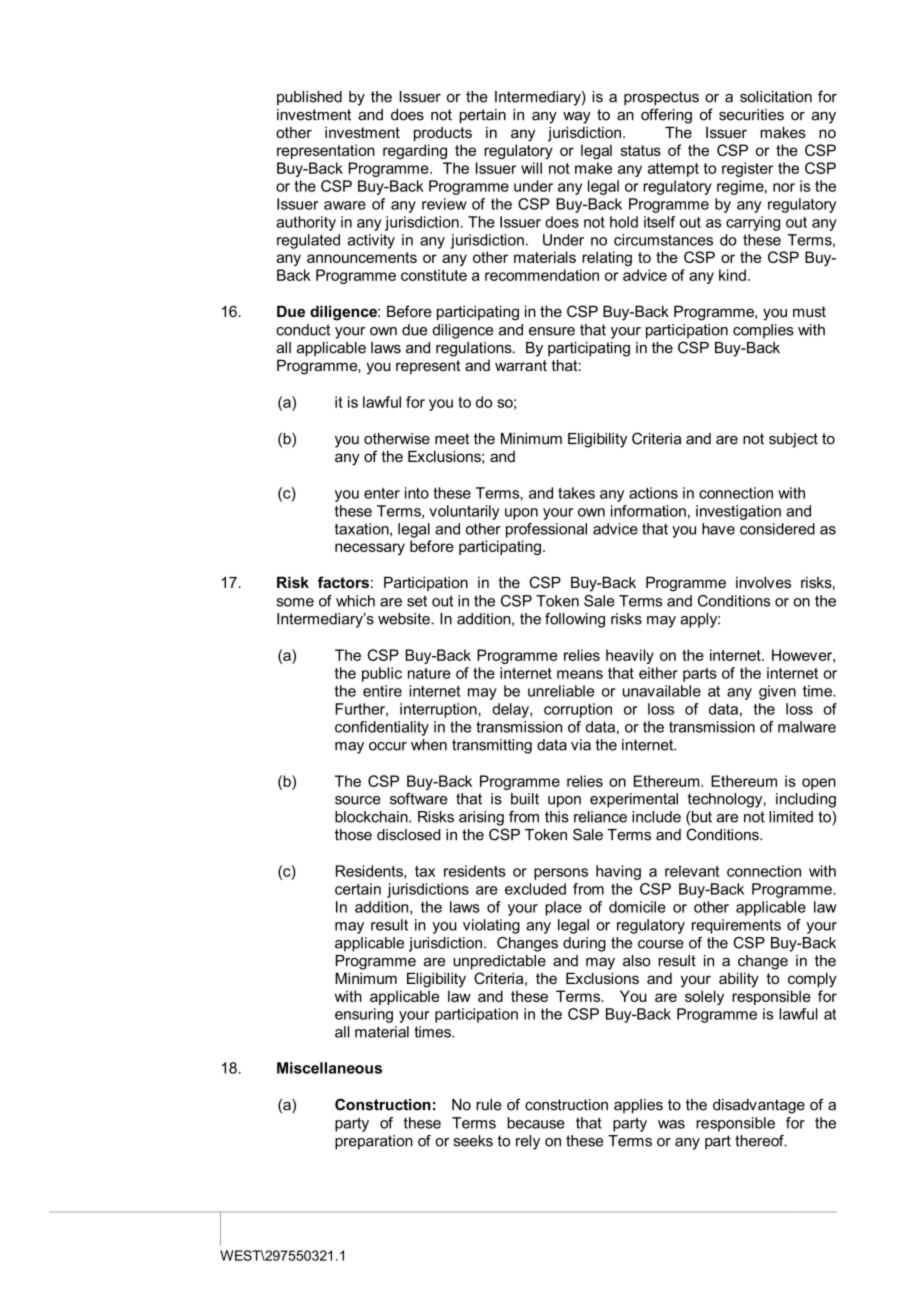 This screenshot has height=1308, width=924. What do you see at coordinates (374, 1142) in the screenshot?
I see `preparation` at bounding box center [374, 1142].
